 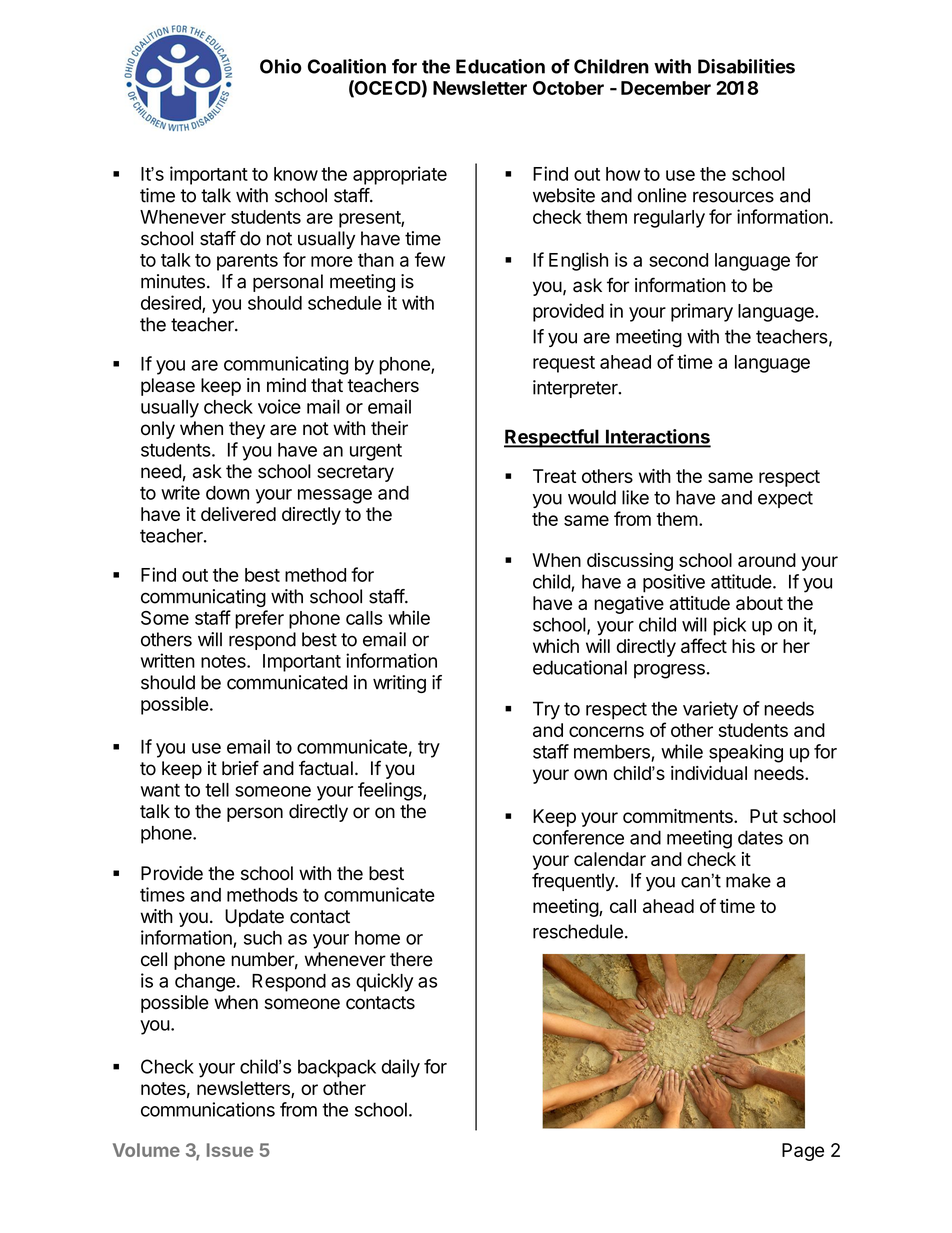 I want to click on Ohio, so click(x=281, y=66).
